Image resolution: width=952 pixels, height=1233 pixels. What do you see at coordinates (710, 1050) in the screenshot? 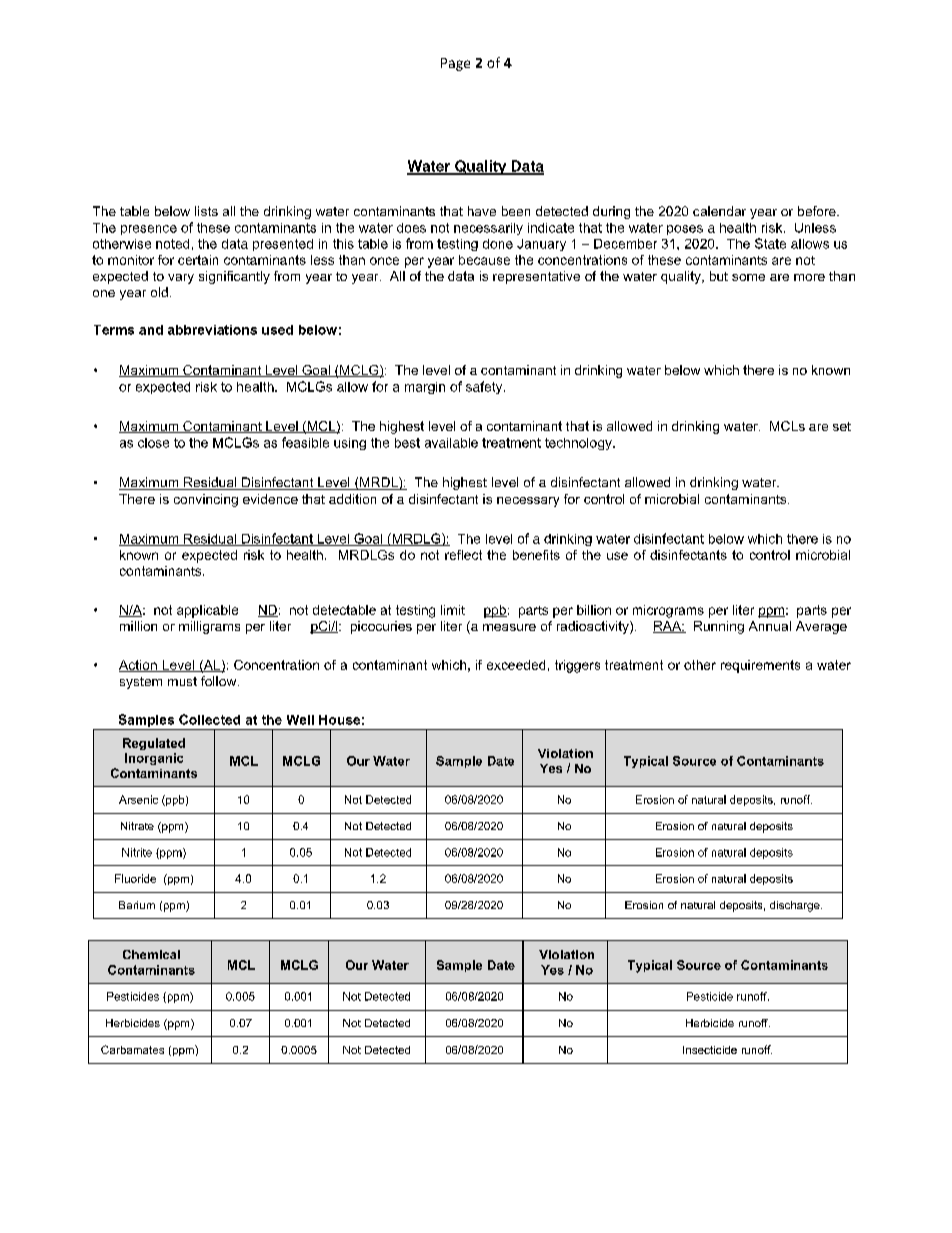
I see `Insecticide` at bounding box center [710, 1050].
